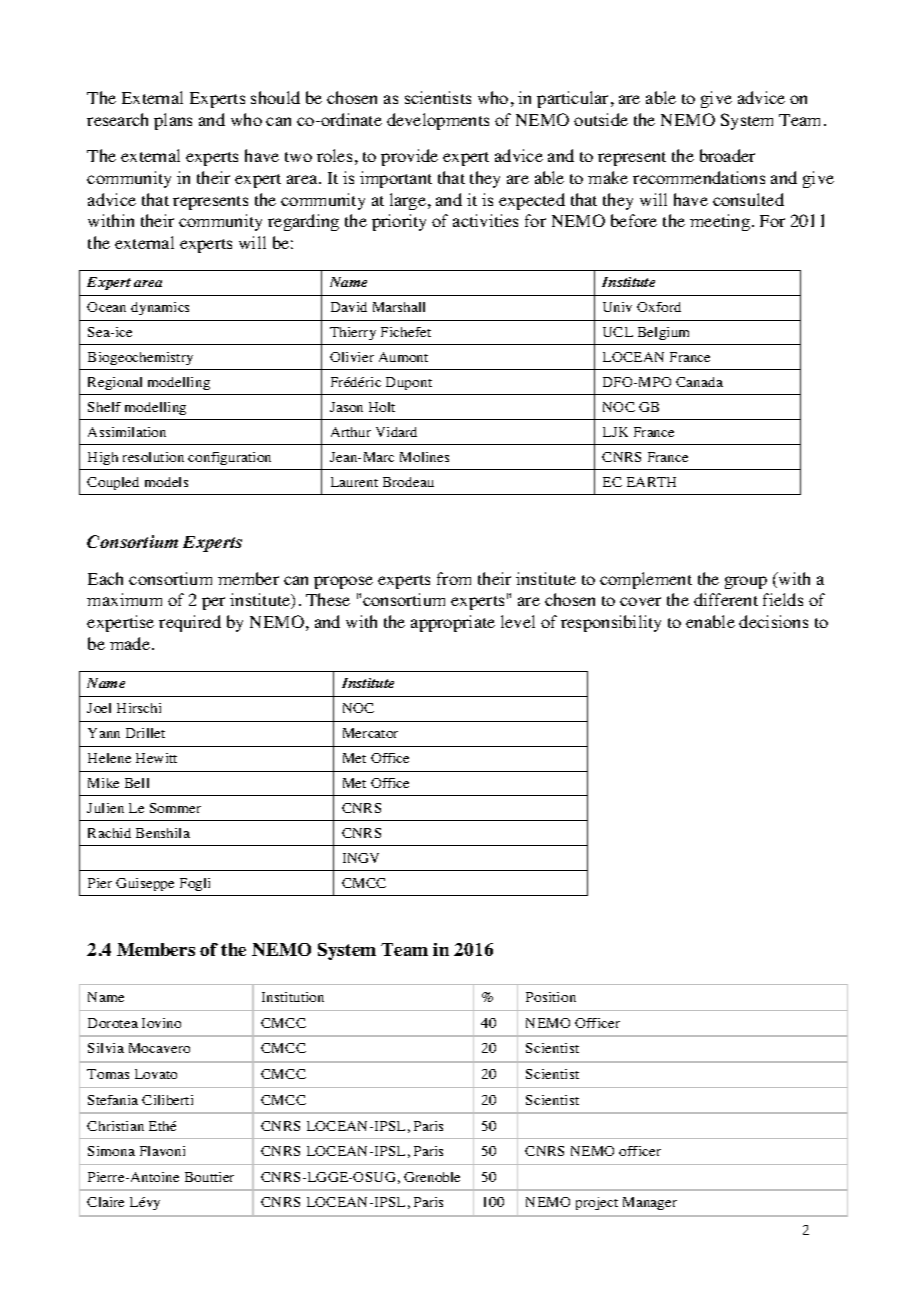 The image size is (924, 1308). What do you see at coordinates (111, 1151) in the image?
I see `Simona` at bounding box center [111, 1151].
